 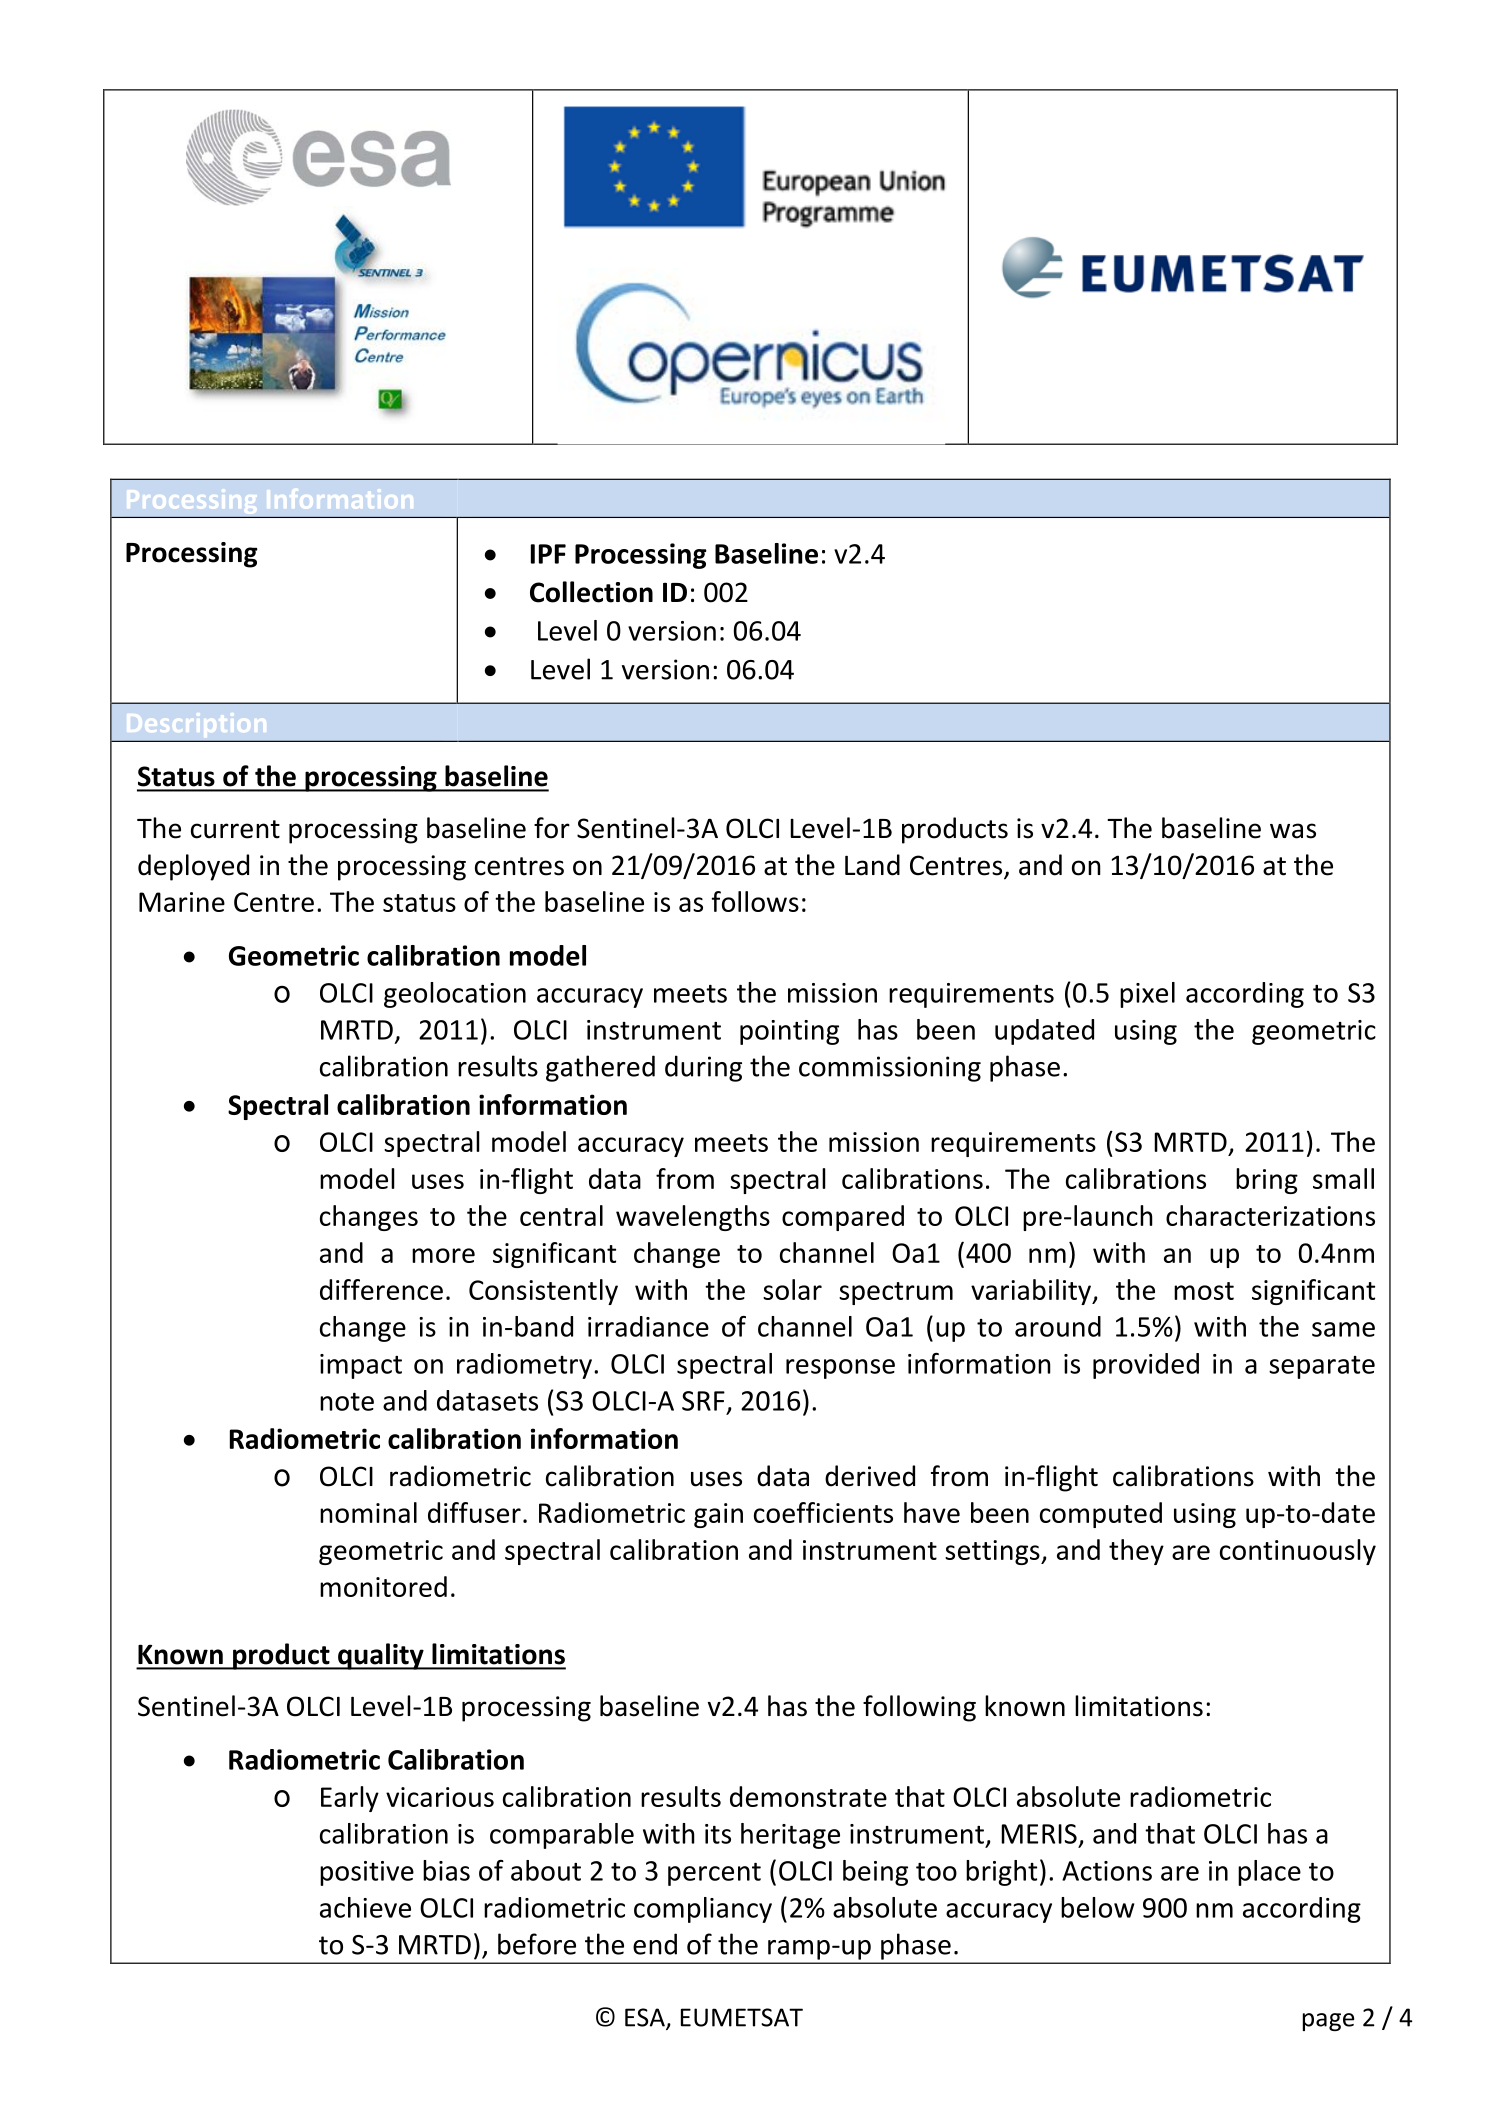 What do you see at coordinates (197, 725) in the document?
I see `Description` at bounding box center [197, 725].
